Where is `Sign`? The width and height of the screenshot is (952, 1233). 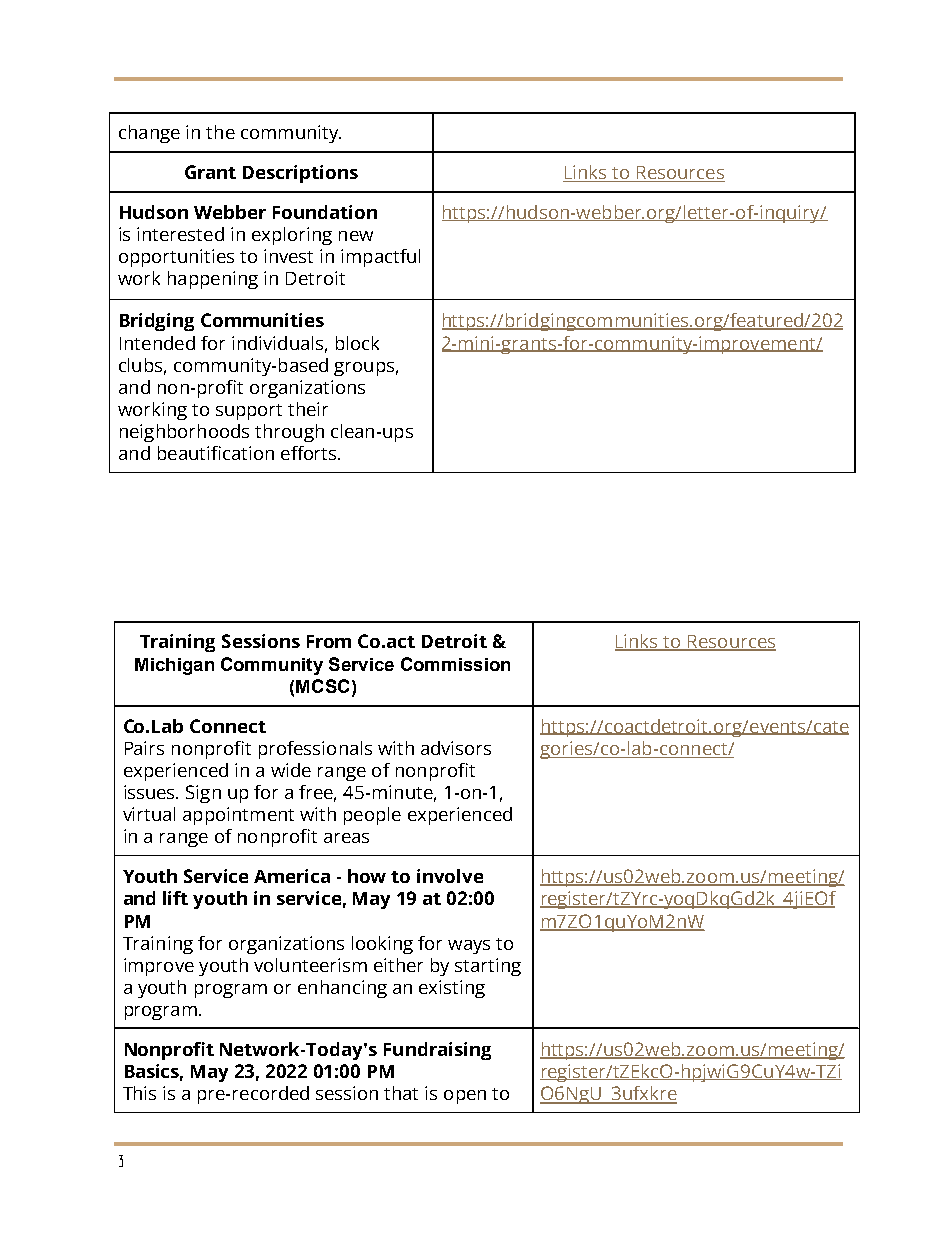
Sign is located at coordinates (203, 794).
